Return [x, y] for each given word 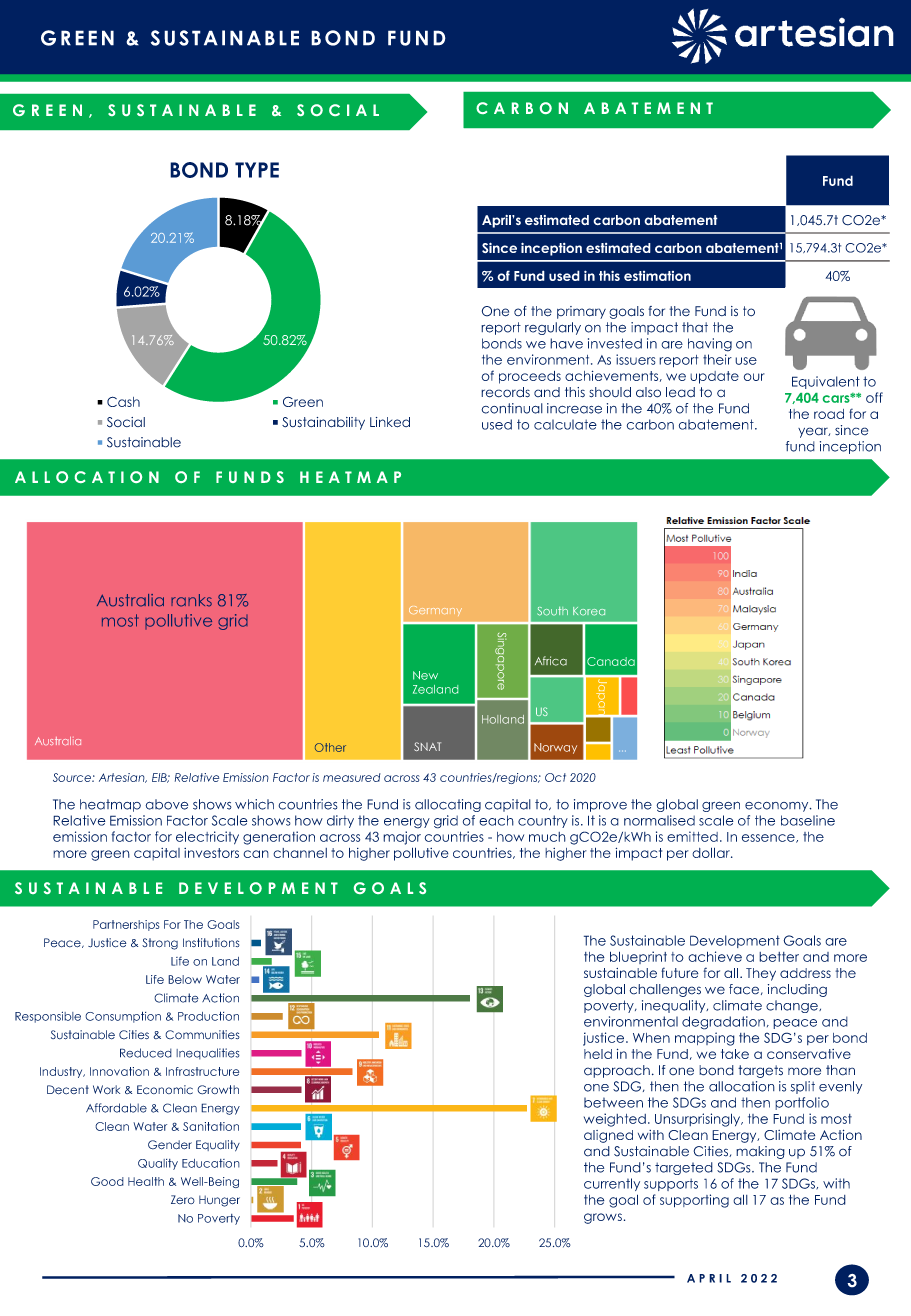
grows [603, 1218]
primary [581, 312]
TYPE [257, 170]
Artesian [123, 778]
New [425, 675]
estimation [657, 276]
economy [778, 807]
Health [146, 1181]
